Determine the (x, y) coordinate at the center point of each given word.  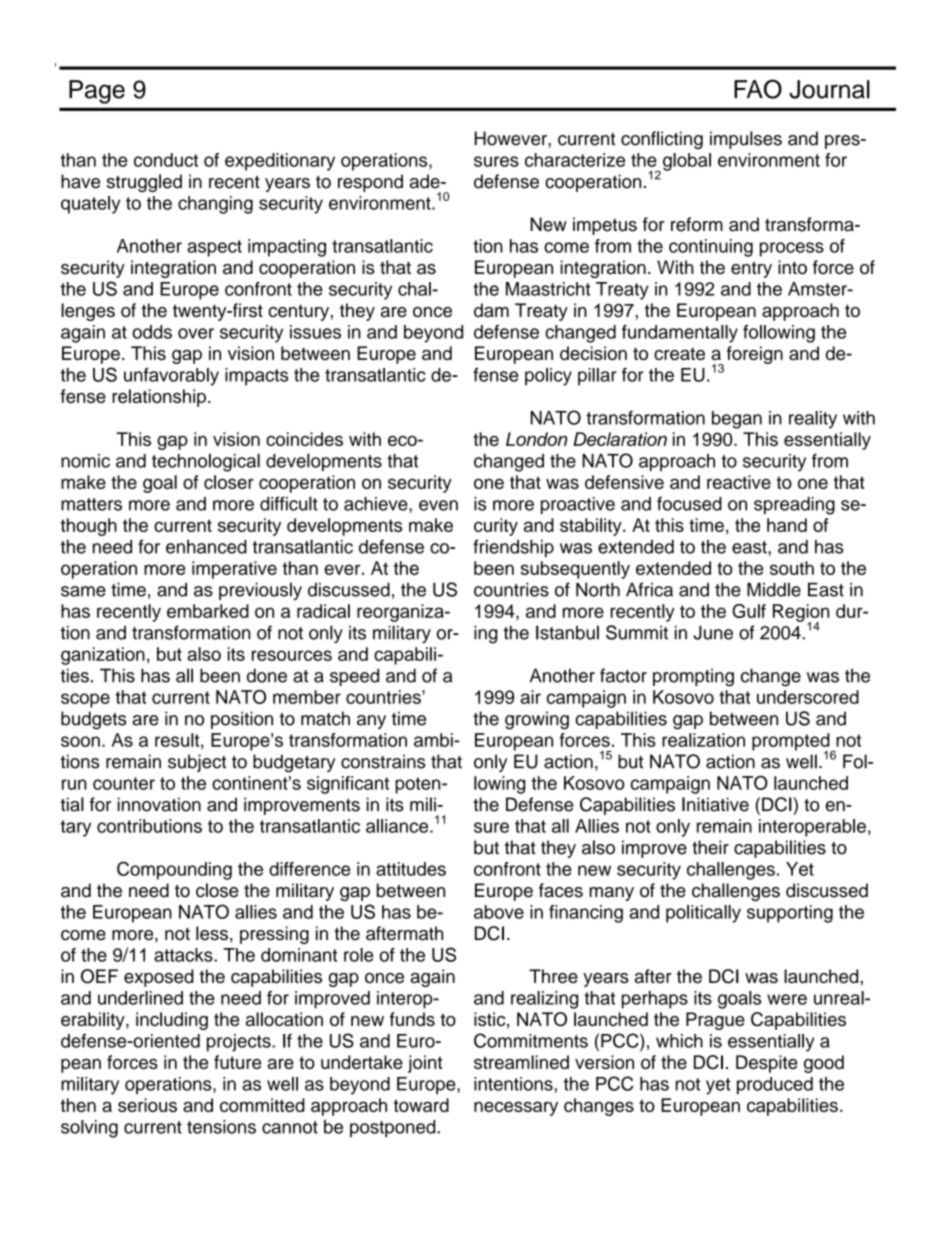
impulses (746, 140)
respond (370, 183)
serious (147, 1105)
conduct (166, 160)
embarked (208, 611)
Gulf (749, 611)
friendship (513, 548)
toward (421, 1105)
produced (775, 1086)
